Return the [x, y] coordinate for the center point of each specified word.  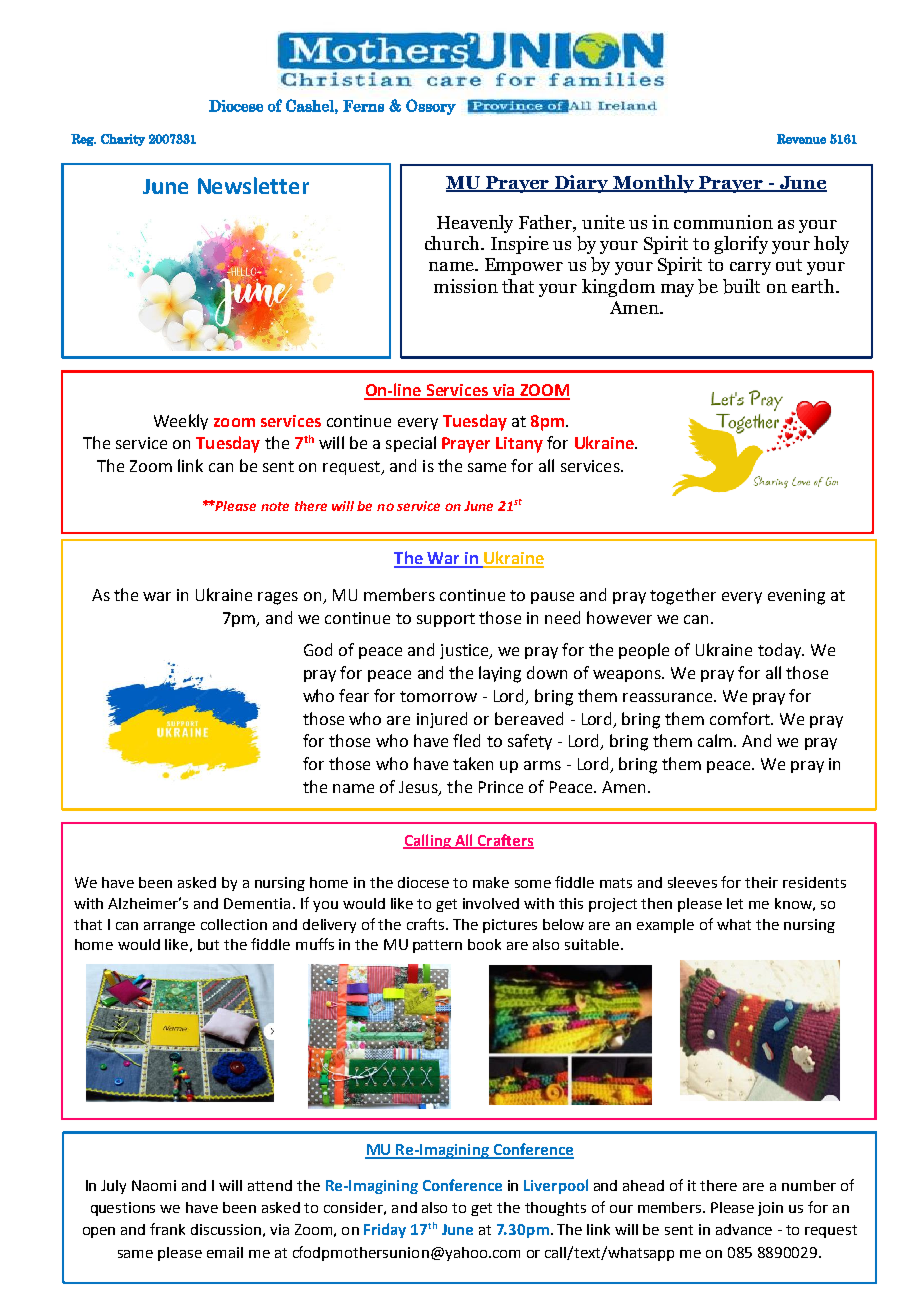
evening [796, 597]
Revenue [801, 139]
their [761, 882]
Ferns [363, 106]
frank [167, 1229]
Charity [123, 140]
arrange [169, 927]
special [411, 444]
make [491, 882]
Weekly [181, 422]
